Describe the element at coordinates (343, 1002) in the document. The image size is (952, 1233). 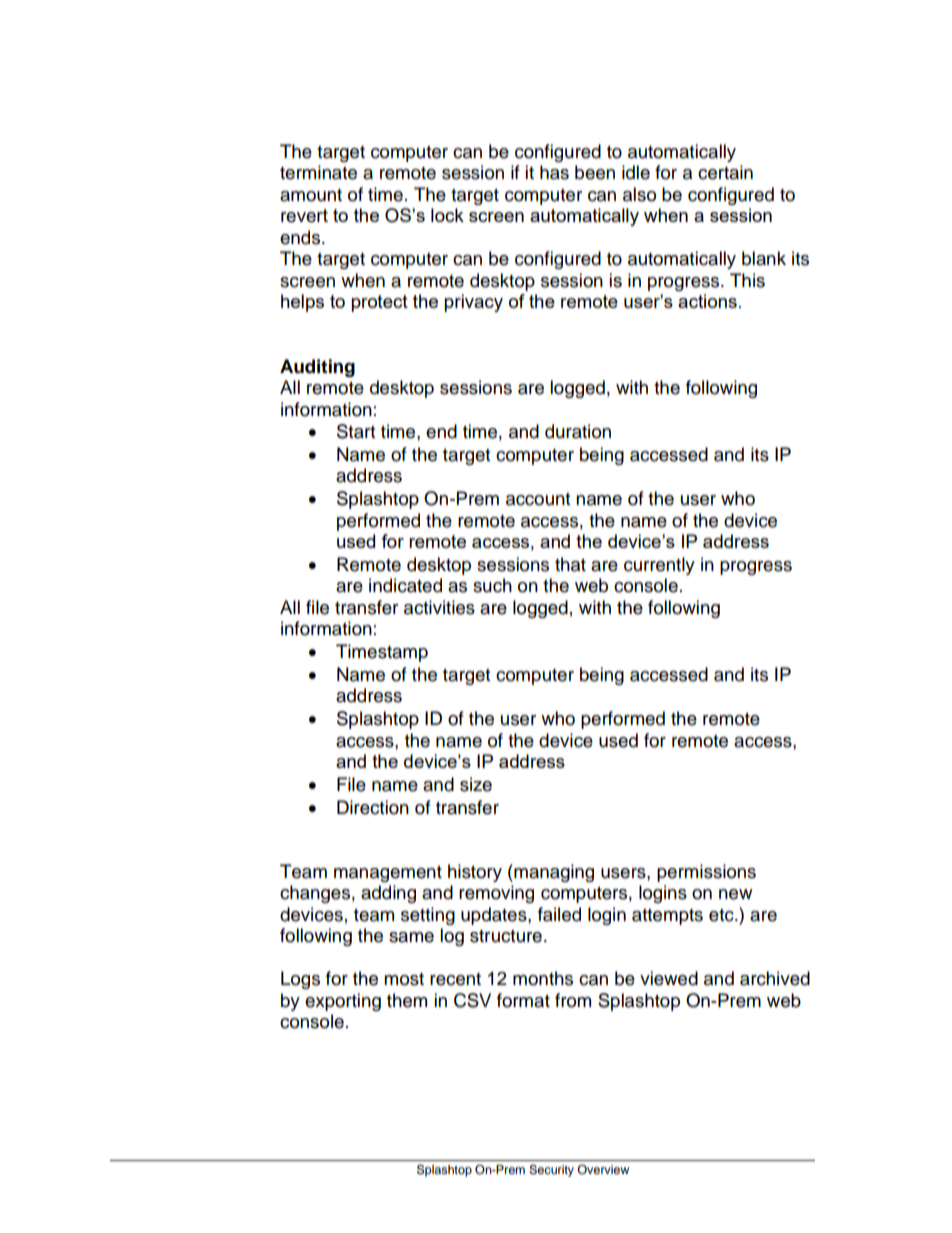
I see `exporting` at that location.
